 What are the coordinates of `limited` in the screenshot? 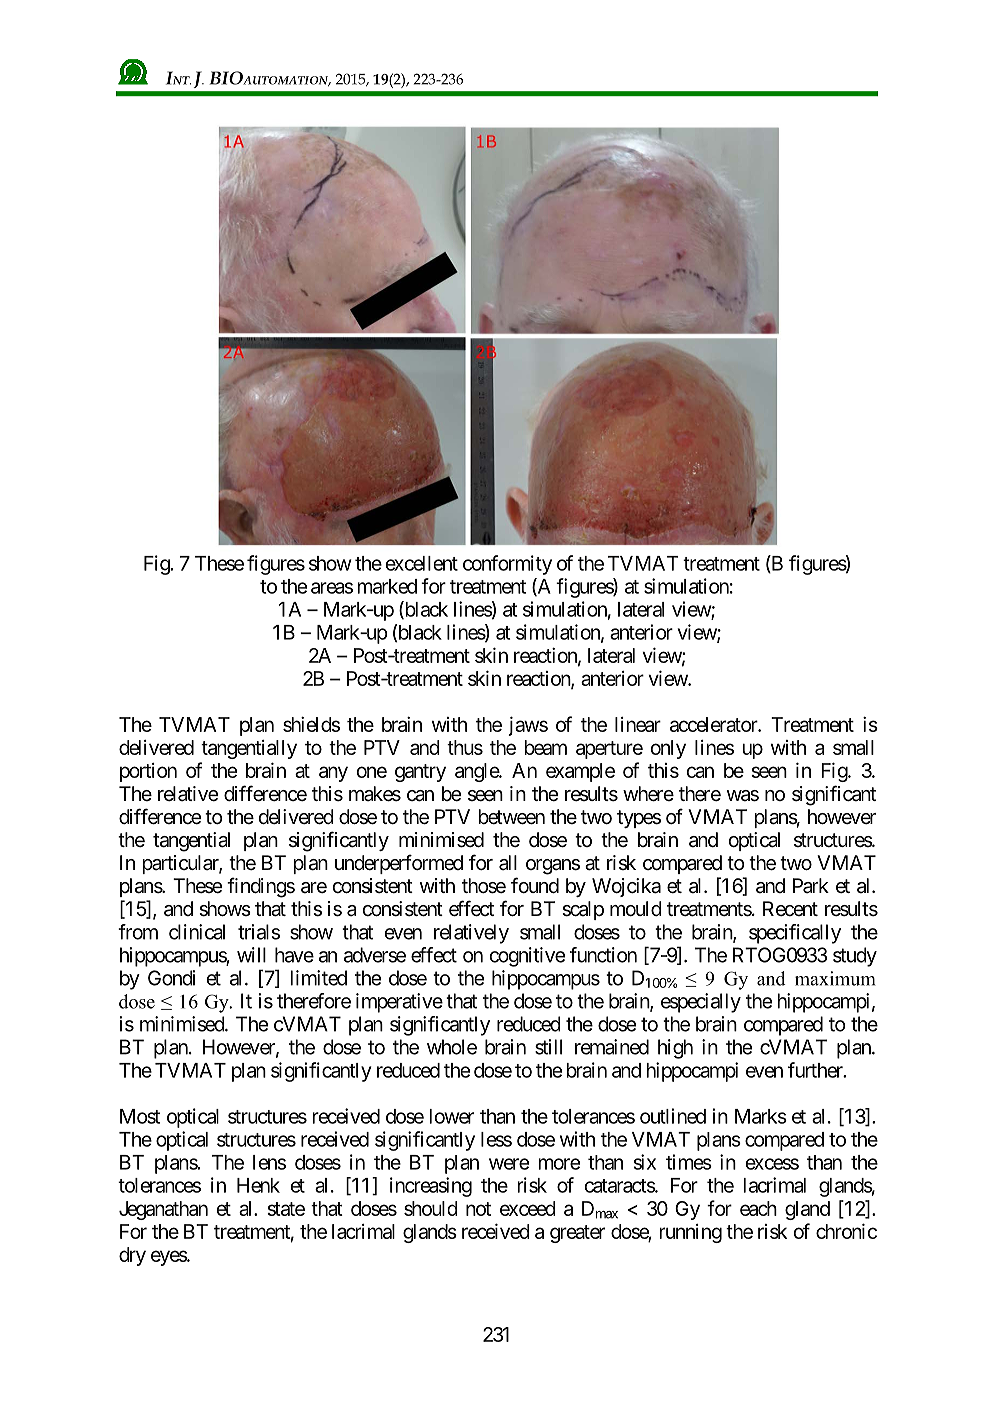 It's located at (318, 978).
